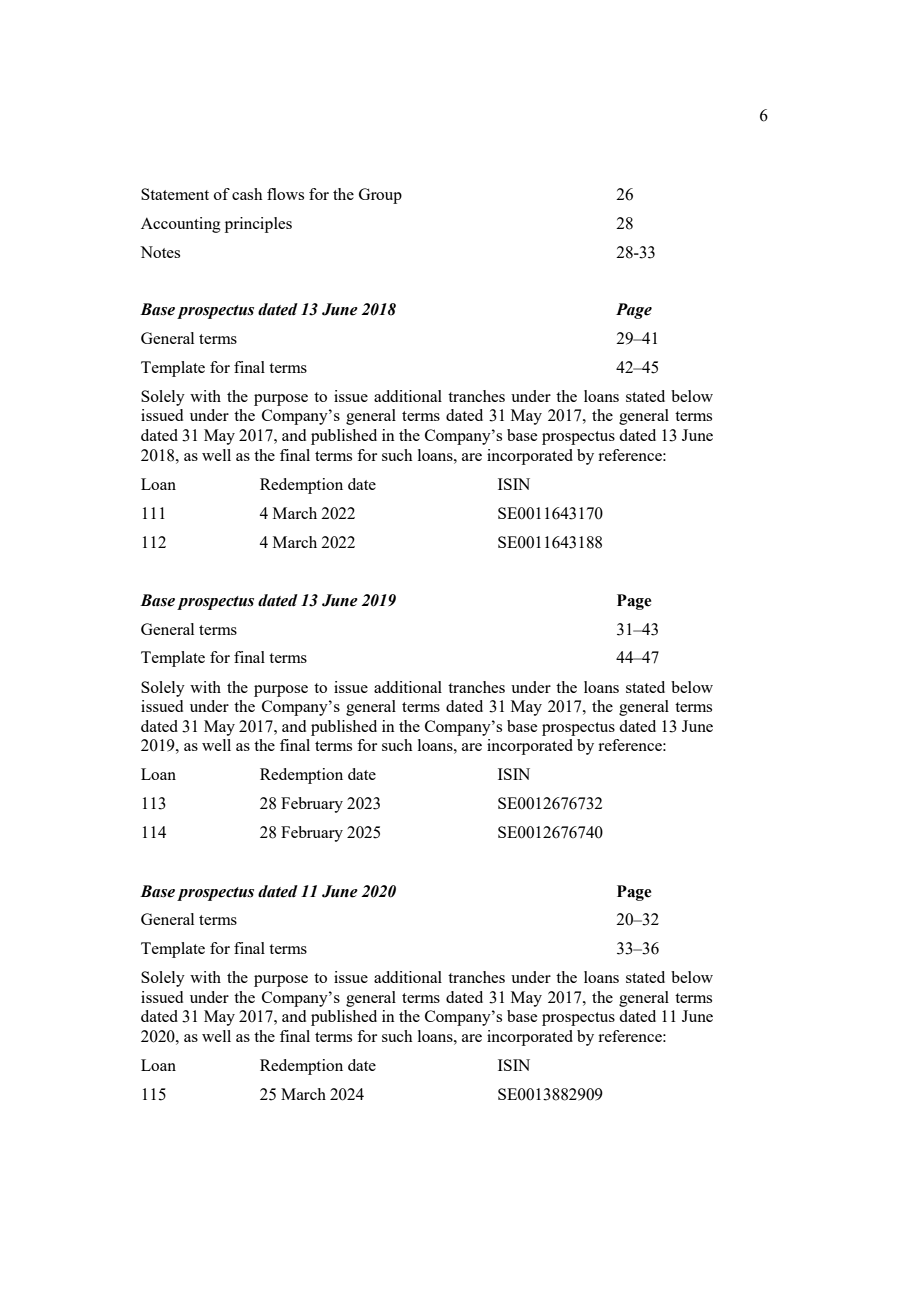  Describe the element at coordinates (258, 225) in the page. I see `principles` at that location.
